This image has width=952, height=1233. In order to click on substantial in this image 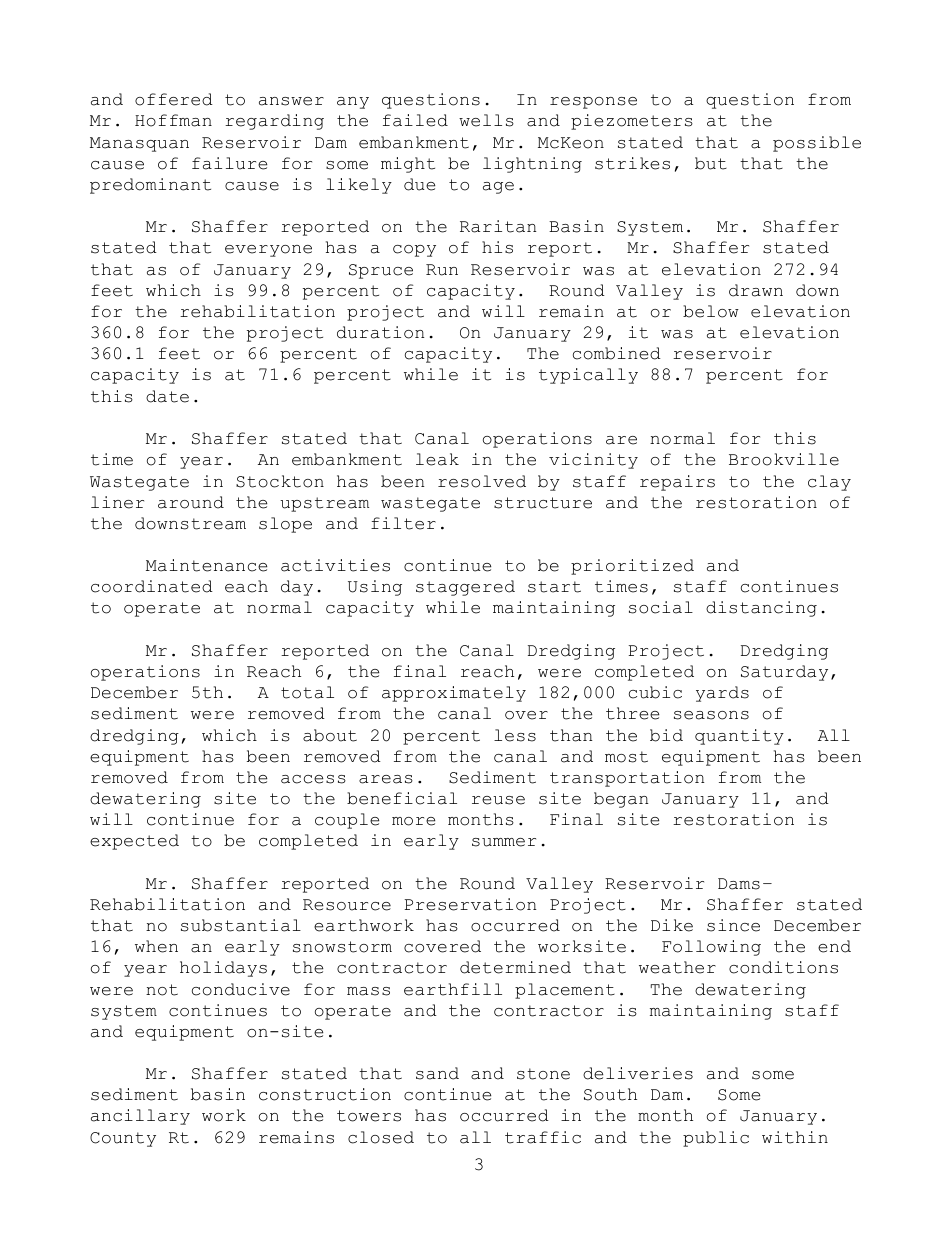, I will do `click(241, 925)`.
